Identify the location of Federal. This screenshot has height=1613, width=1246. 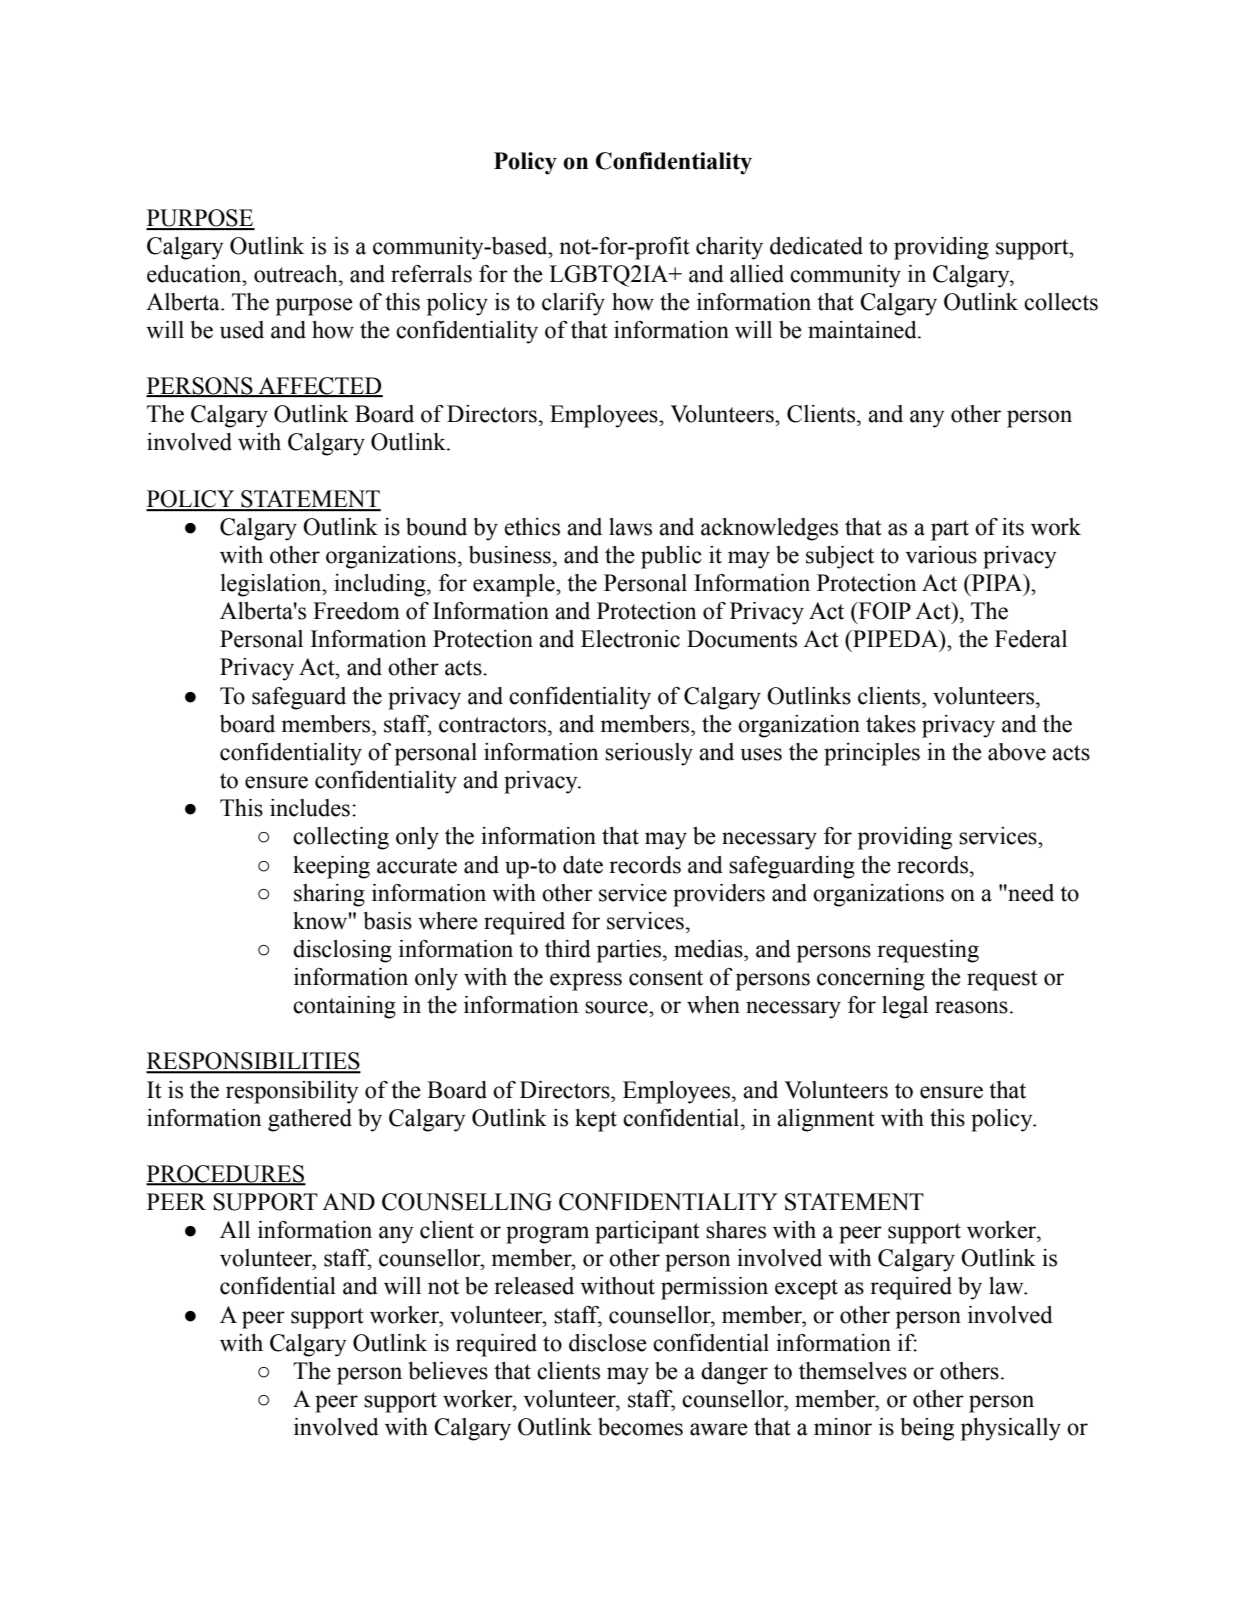
(1031, 639).
